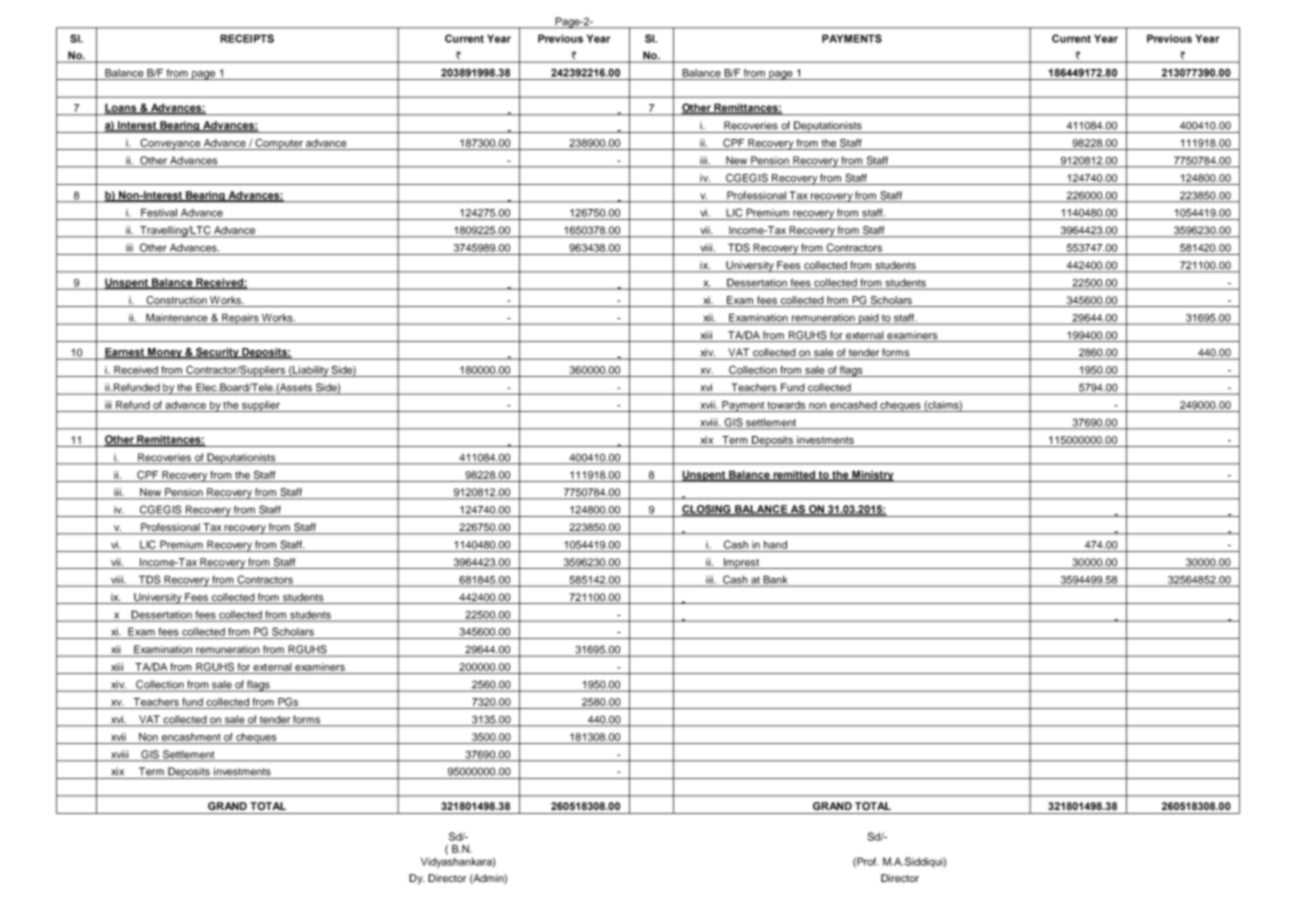  Describe the element at coordinates (775, 580) in the image. I see `Bank` at that location.
